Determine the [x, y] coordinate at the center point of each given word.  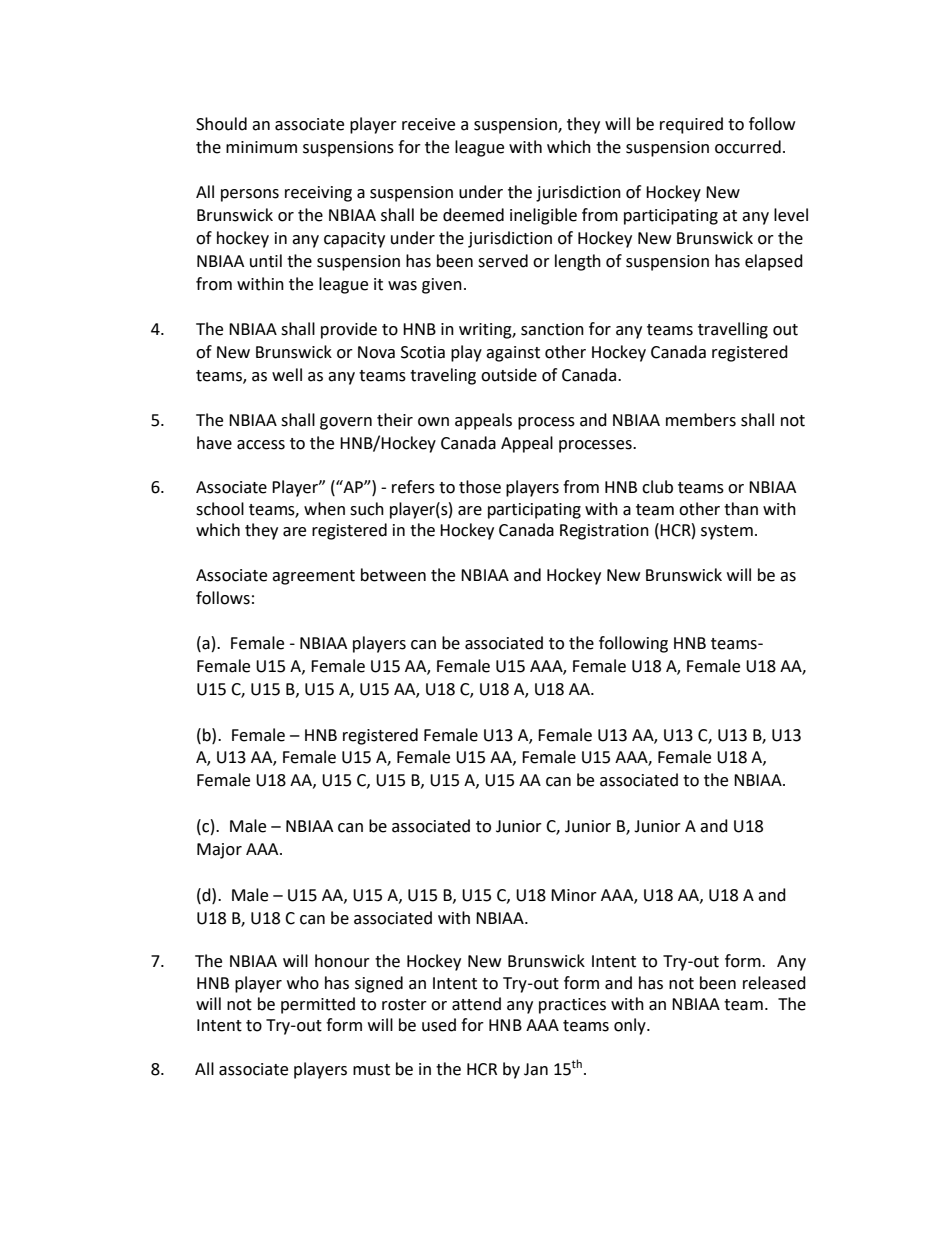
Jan [536, 1069]
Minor [574, 895]
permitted [318, 1005]
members [701, 420]
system [727, 532]
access [261, 445]
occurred [748, 147]
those [480, 487]
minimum [261, 147]
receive [428, 124]
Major [219, 851]
